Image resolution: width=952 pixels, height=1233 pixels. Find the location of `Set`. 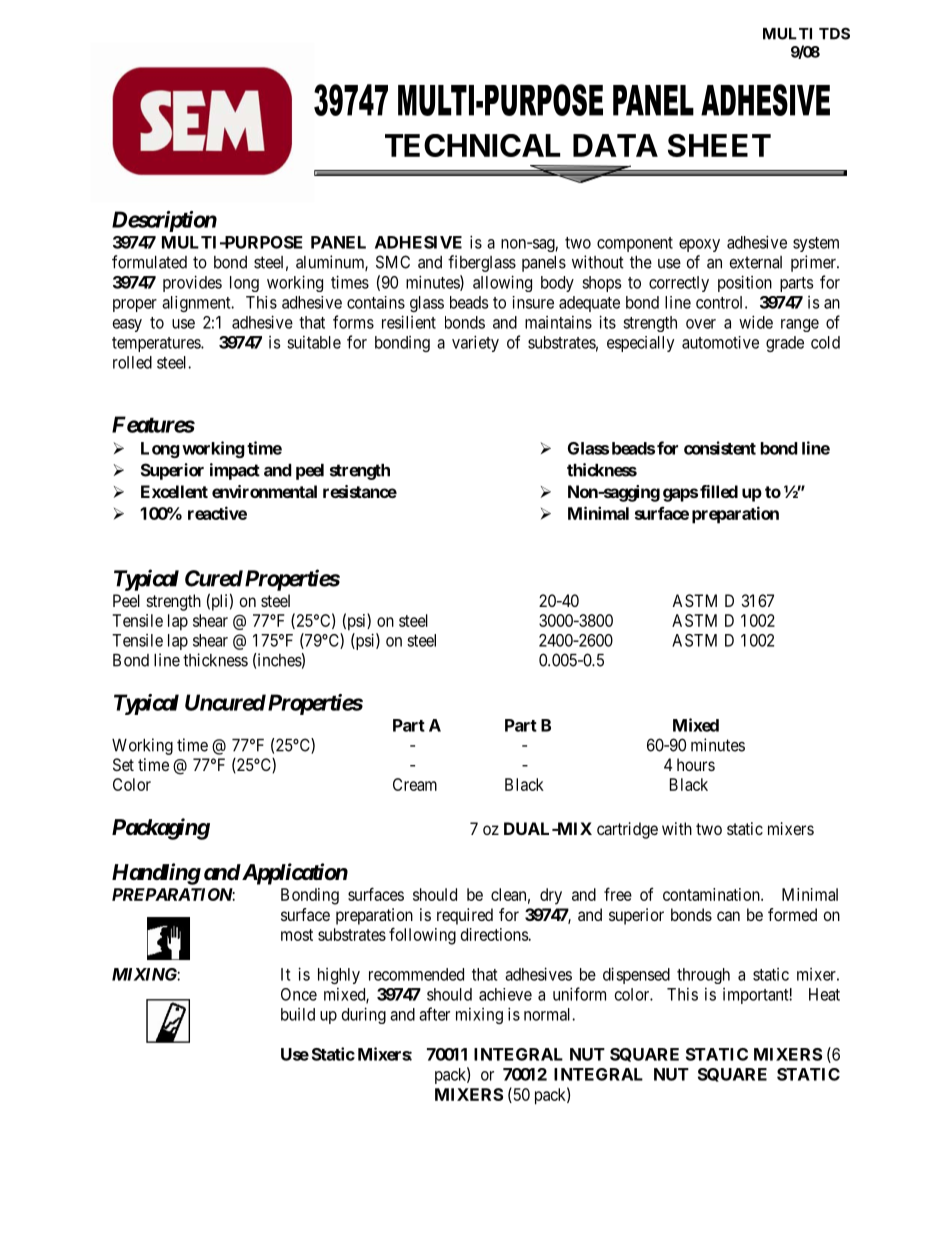

Set is located at coordinates (123, 764).
